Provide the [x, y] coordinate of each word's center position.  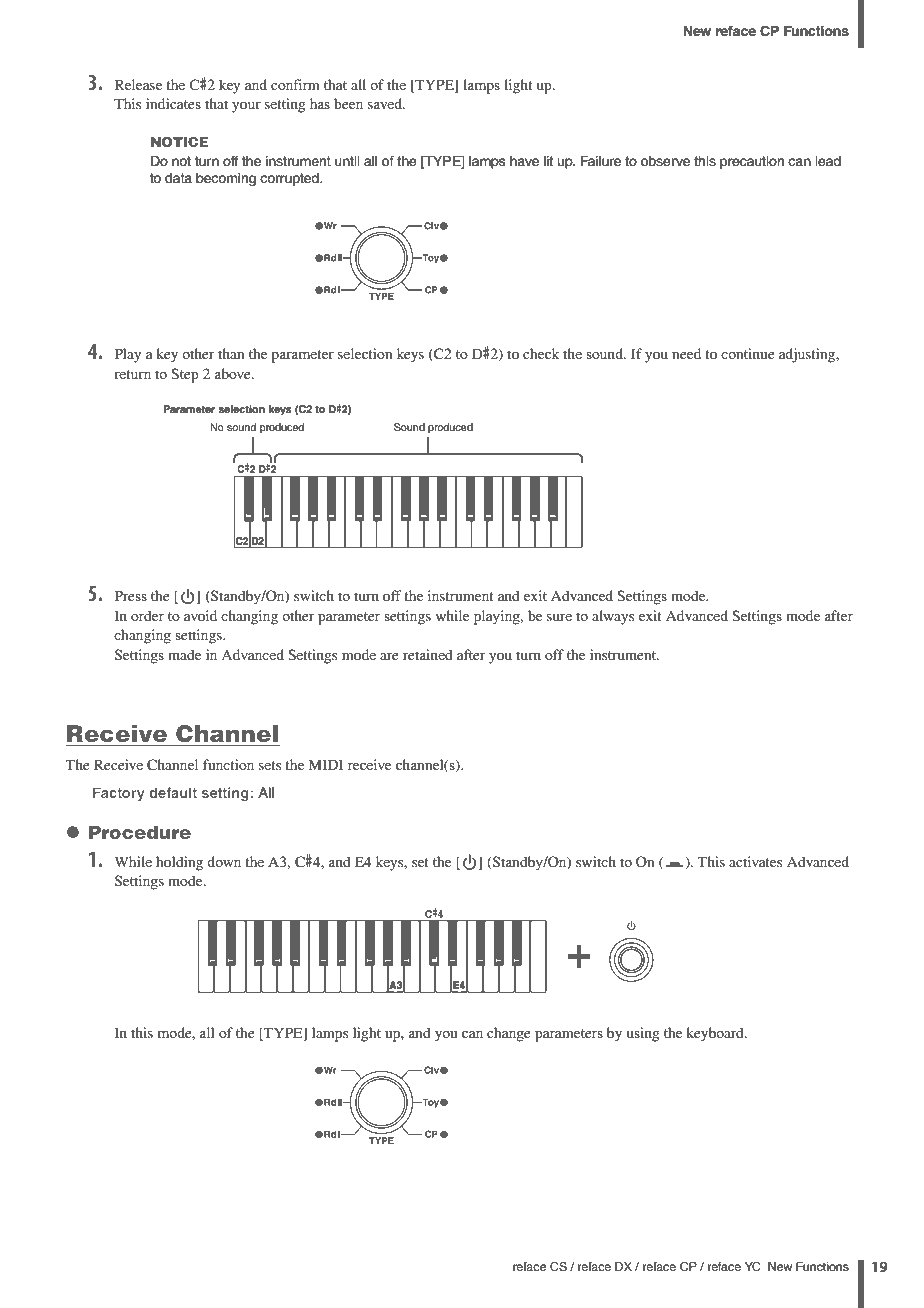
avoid [200, 615]
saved [386, 103]
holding [179, 863]
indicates [173, 103]
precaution [752, 162]
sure [559, 617]
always [613, 617]
